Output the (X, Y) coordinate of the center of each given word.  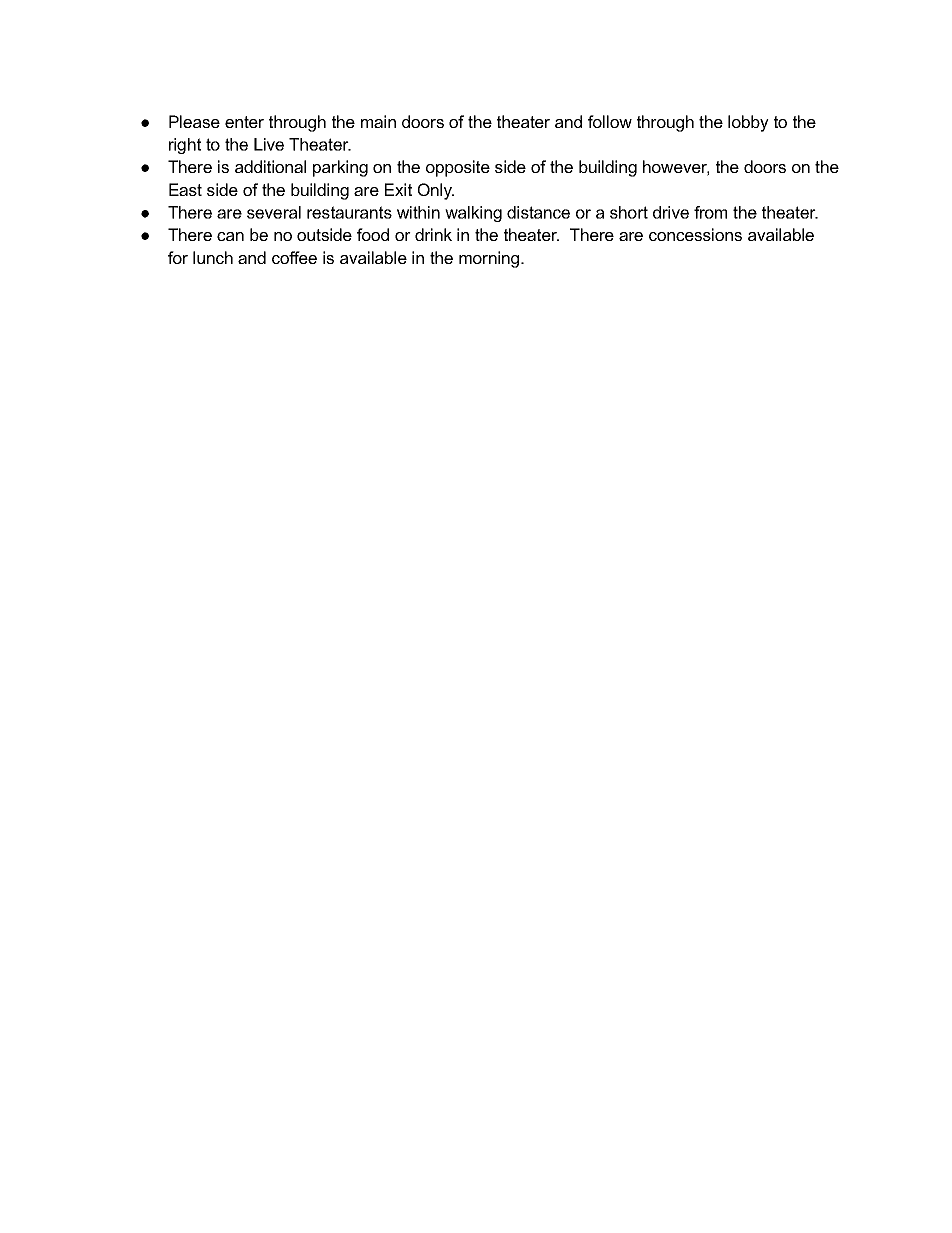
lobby (748, 123)
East (185, 189)
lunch (213, 257)
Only (436, 191)
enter (244, 122)
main (378, 121)
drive (671, 212)
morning (490, 259)
